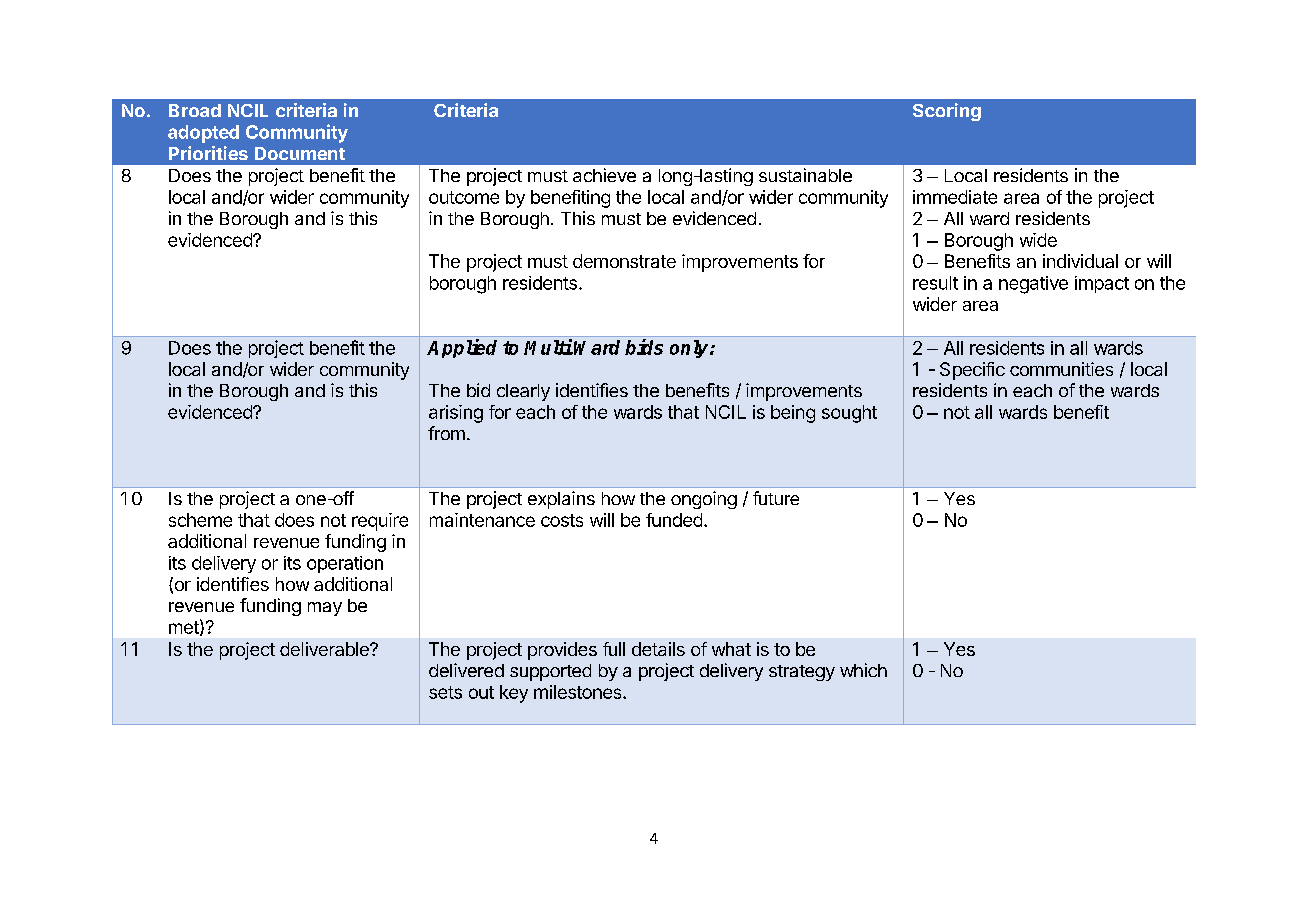 Image resolution: width=1308 pixels, height=924 pixels. I want to click on deliverable, so click(325, 649).
